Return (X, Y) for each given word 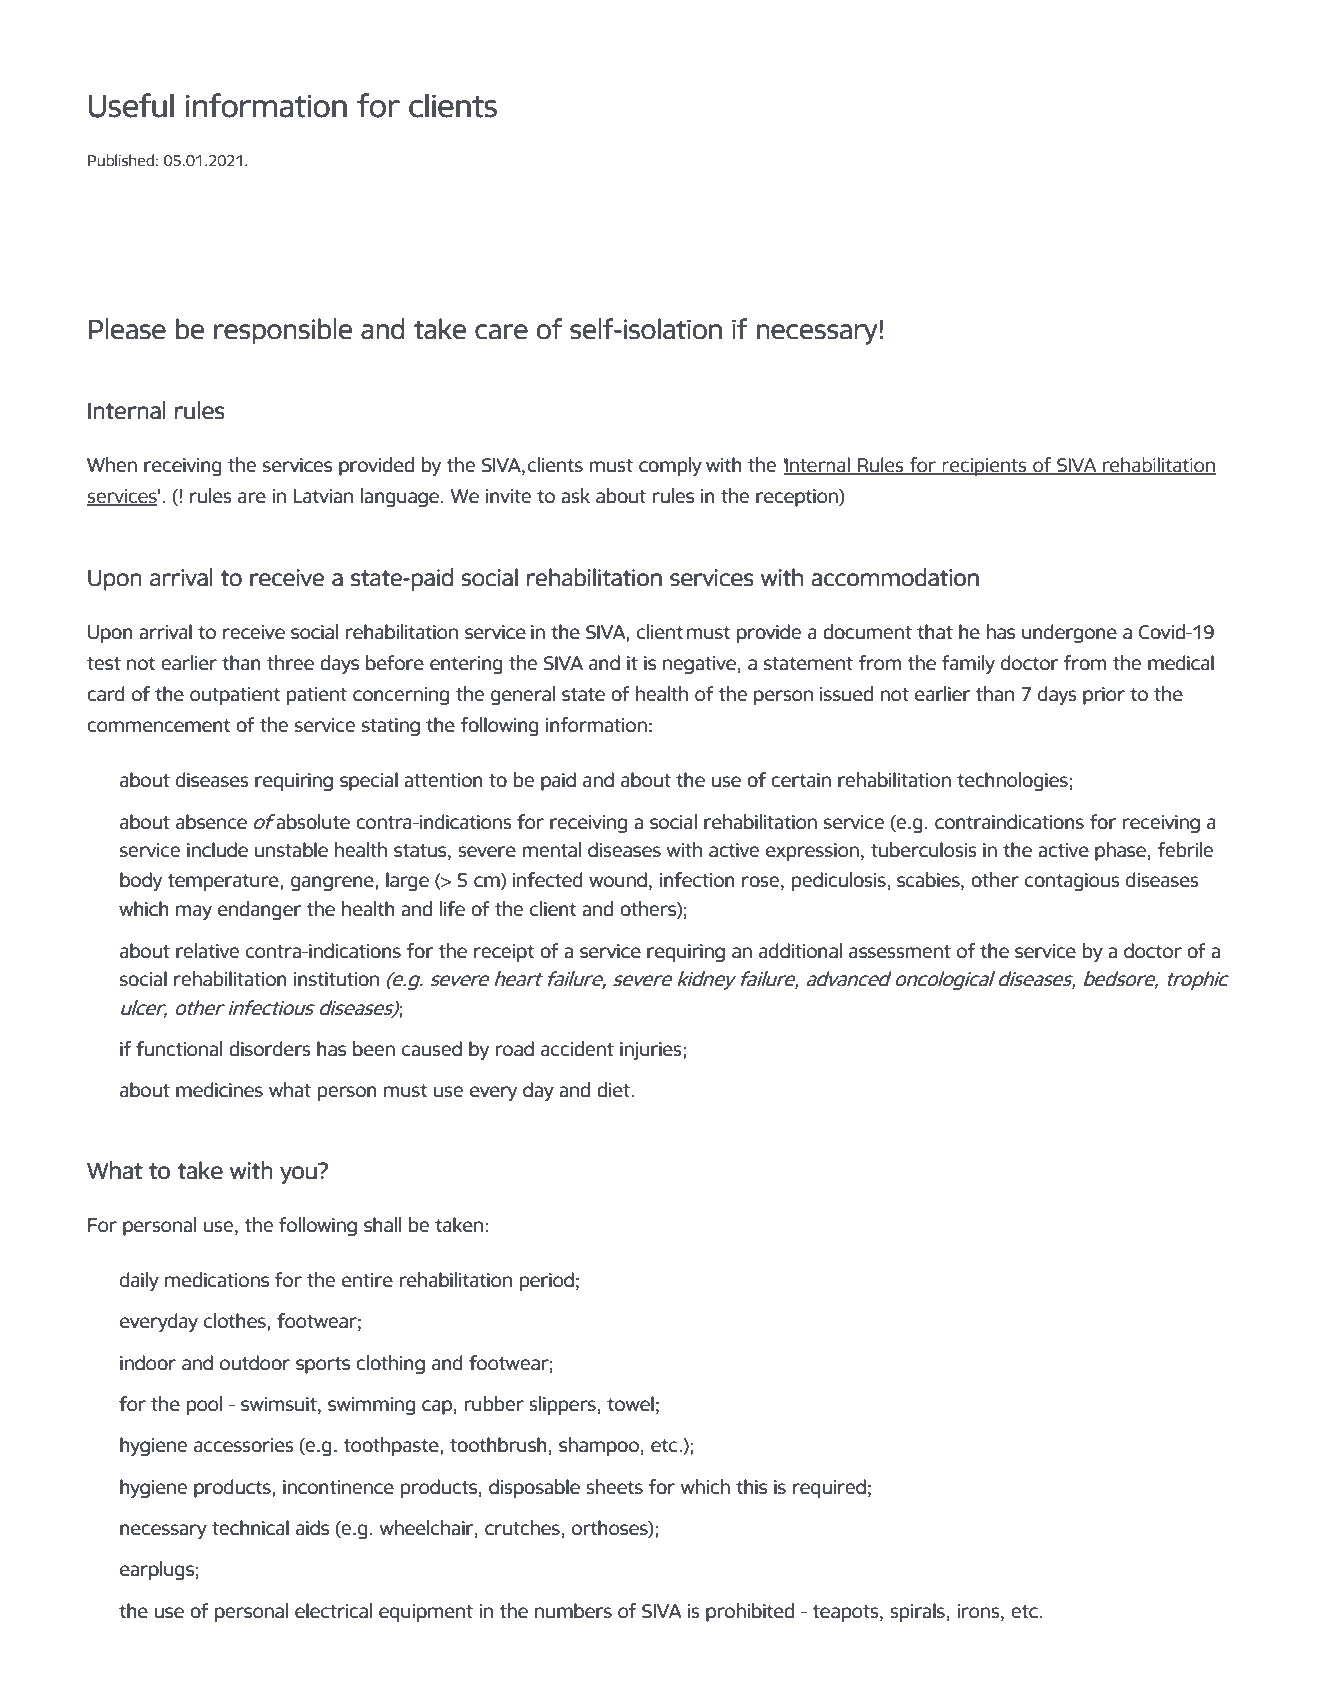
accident (577, 1049)
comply (670, 466)
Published (121, 160)
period (547, 1281)
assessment (900, 952)
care (501, 332)
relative (207, 951)
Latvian (323, 496)
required (829, 1488)
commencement (159, 726)
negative (699, 665)
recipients (984, 467)
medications (217, 1280)
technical (250, 1528)
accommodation (895, 577)
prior (1104, 696)
